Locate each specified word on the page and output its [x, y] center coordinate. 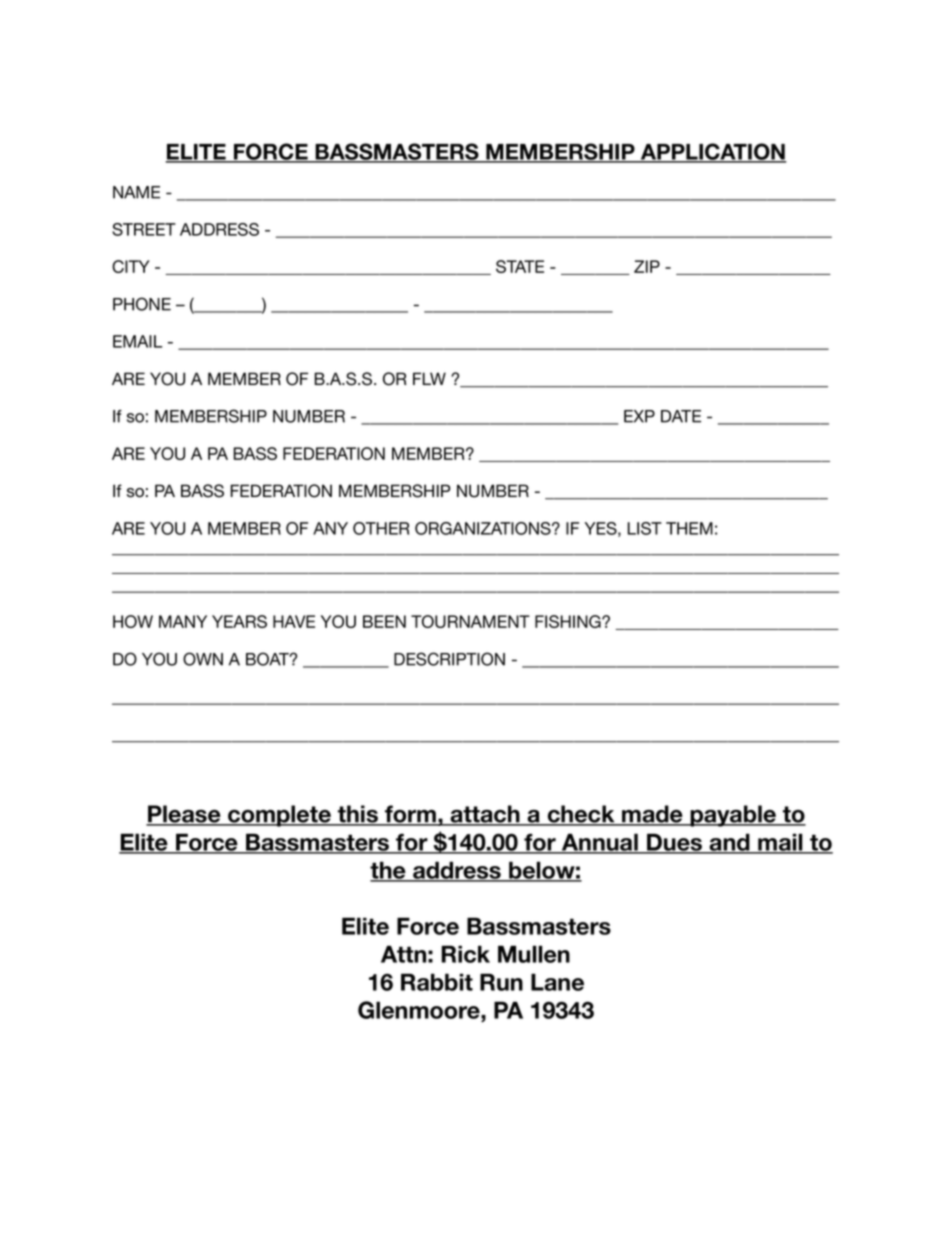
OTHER [381, 528]
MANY [183, 621]
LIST [644, 528]
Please [184, 815]
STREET [144, 229]
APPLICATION [713, 152]
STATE [520, 266]
